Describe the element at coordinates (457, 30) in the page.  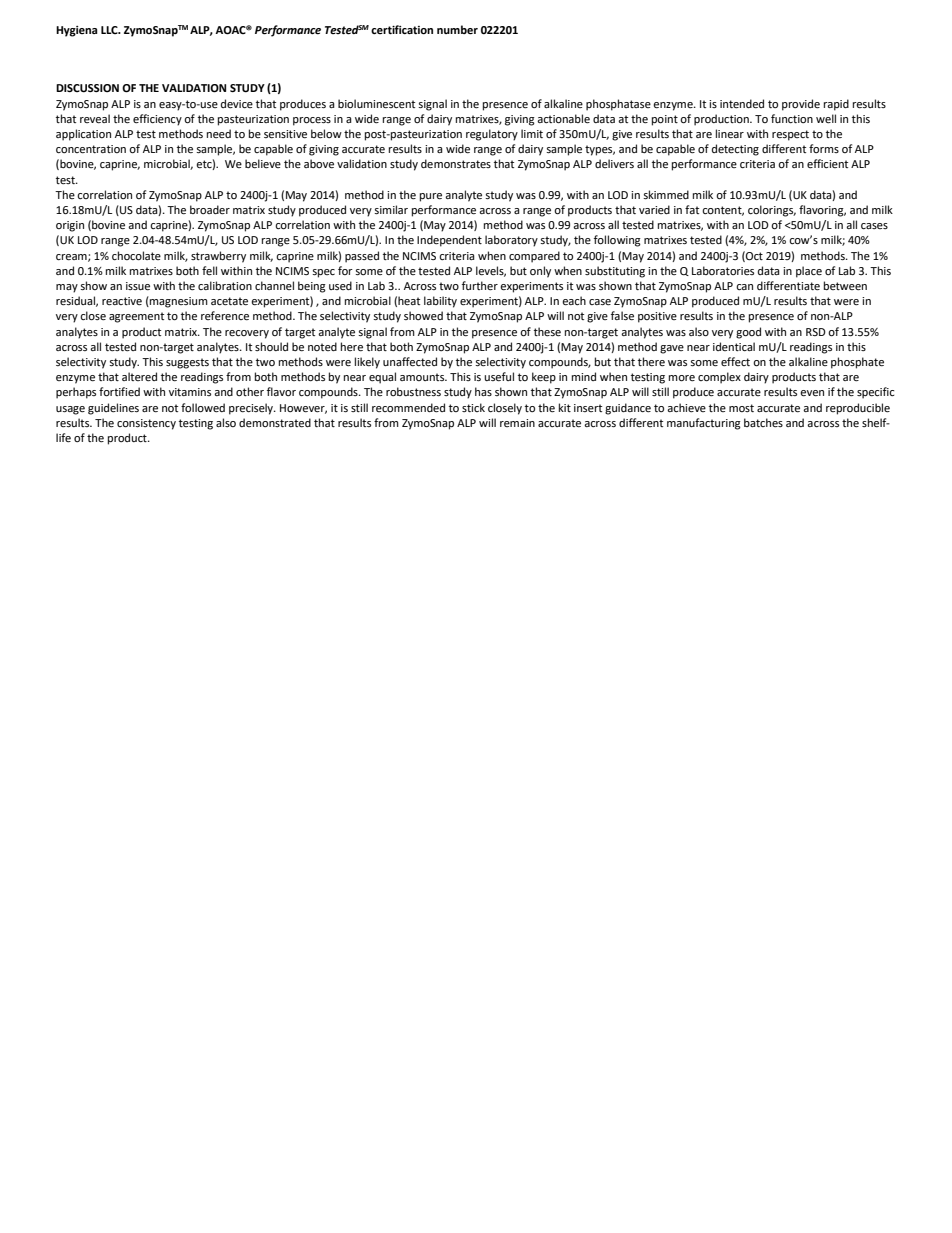
I see `number` at that location.
